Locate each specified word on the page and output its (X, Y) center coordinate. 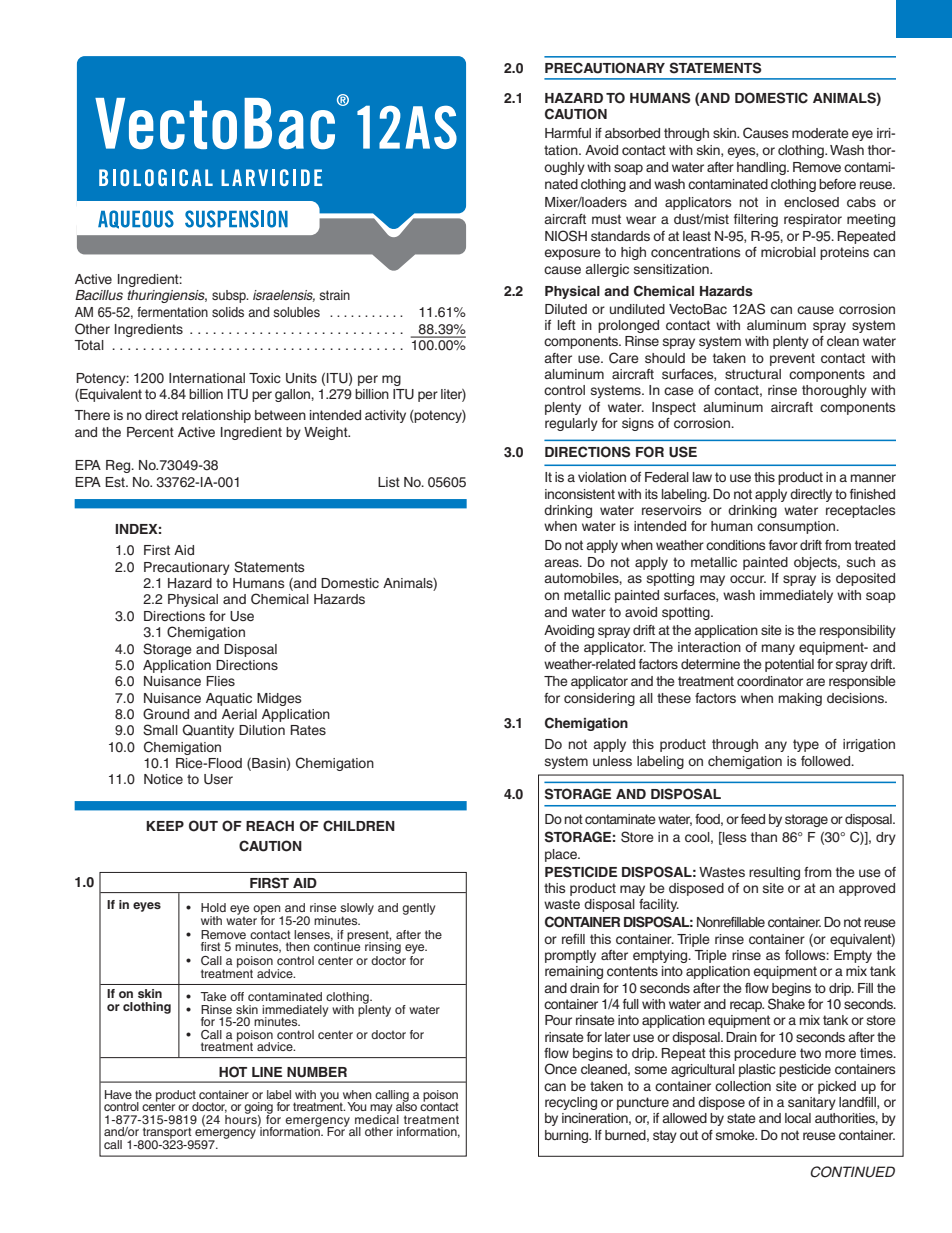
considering (599, 699)
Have (118, 1094)
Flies (220, 681)
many (778, 649)
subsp (230, 296)
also (406, 1105)
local (798, 1118)
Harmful (568, 133)
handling (762, 168)
